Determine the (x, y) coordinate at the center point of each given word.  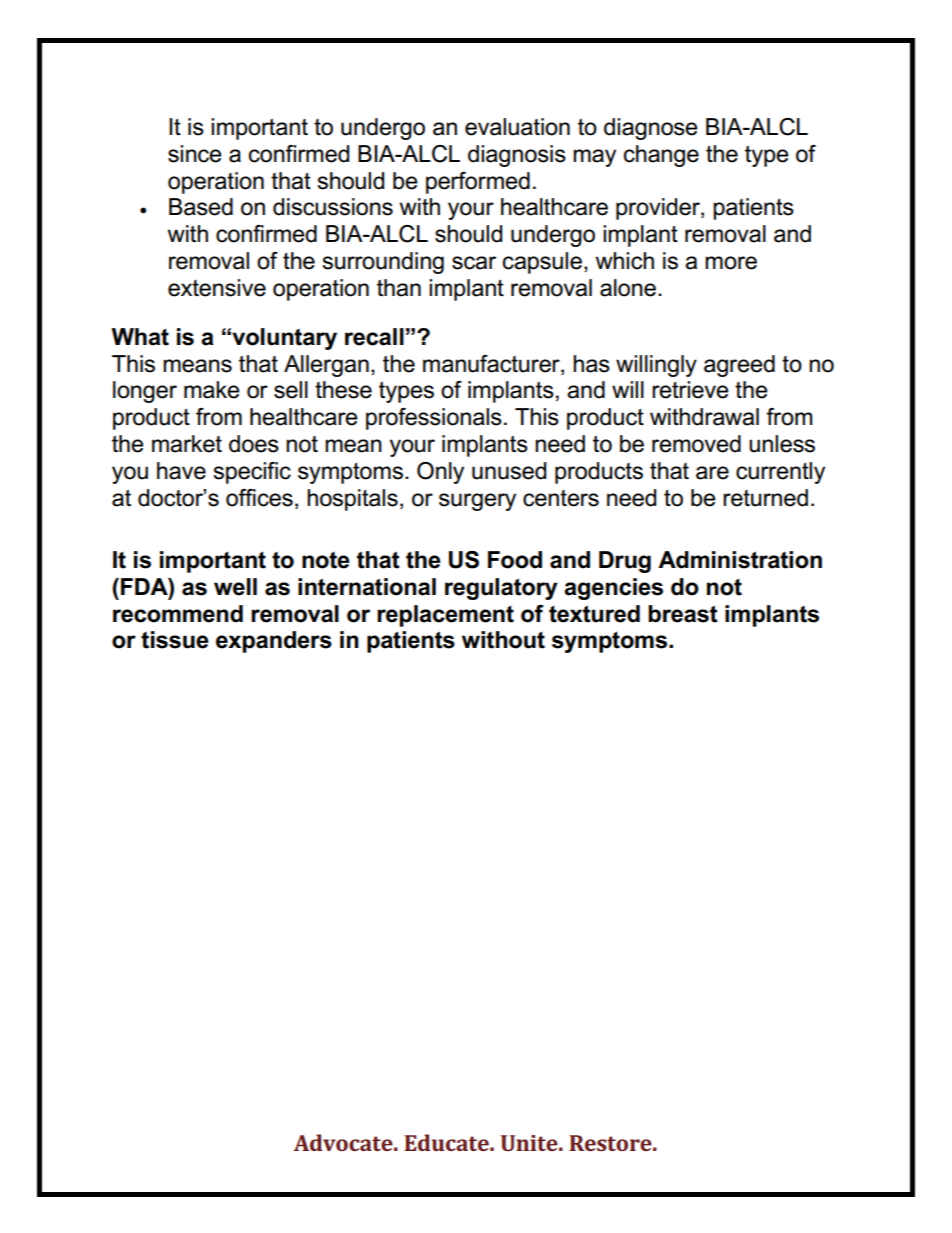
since (195, 154)
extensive (217, 288)
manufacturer (492, 364)
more (731, 263)
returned (765, 498)
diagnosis (517, 156)
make (212, 390)
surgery (477, 502)
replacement (445, 616)
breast (683, 614)
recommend (178, 614)
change (661, 156)
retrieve (690, 390)
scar (474, 263)
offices (259, 498)
